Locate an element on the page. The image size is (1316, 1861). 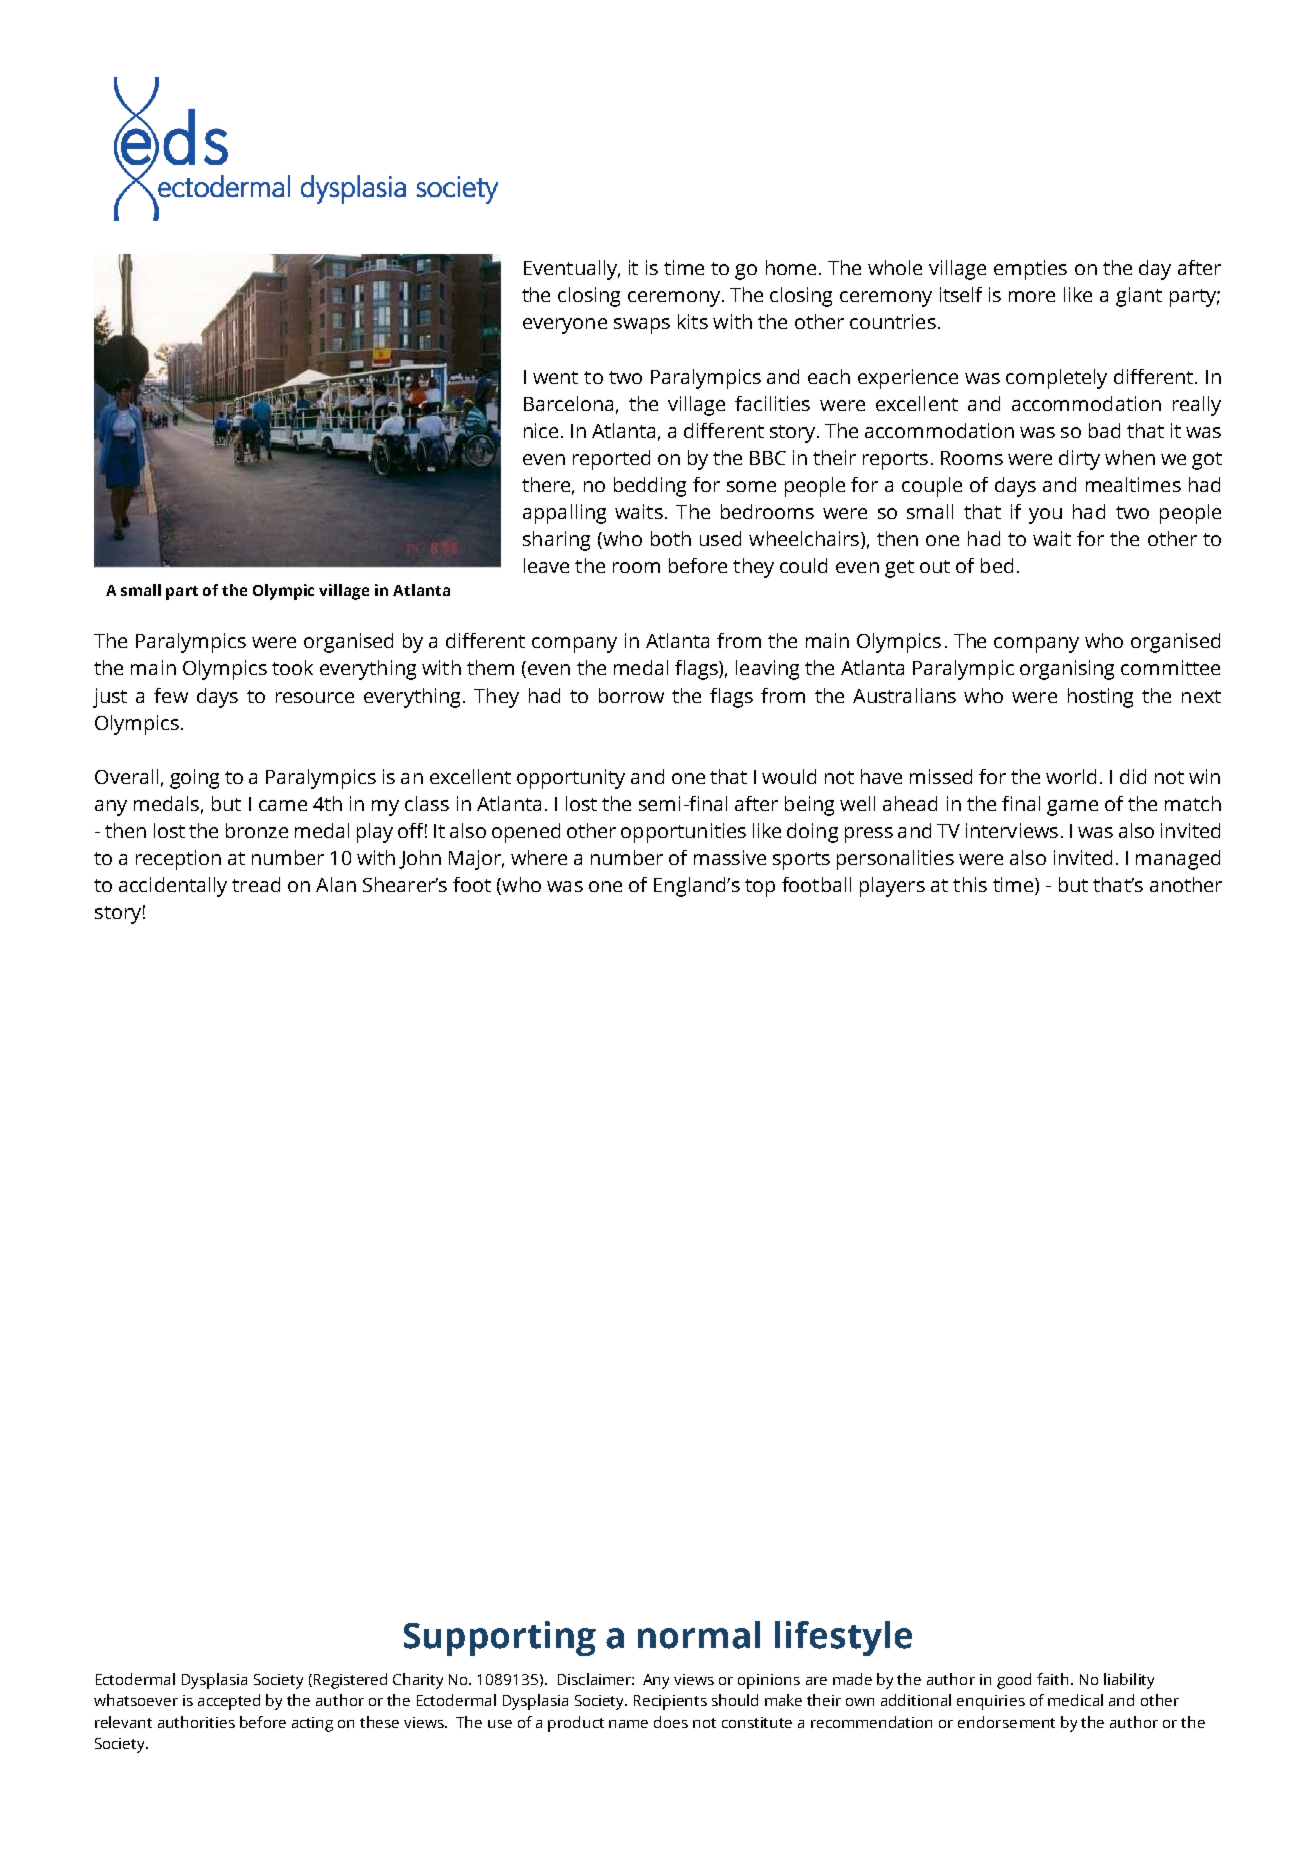
Recipients is located at coordinates (670, 1702).
